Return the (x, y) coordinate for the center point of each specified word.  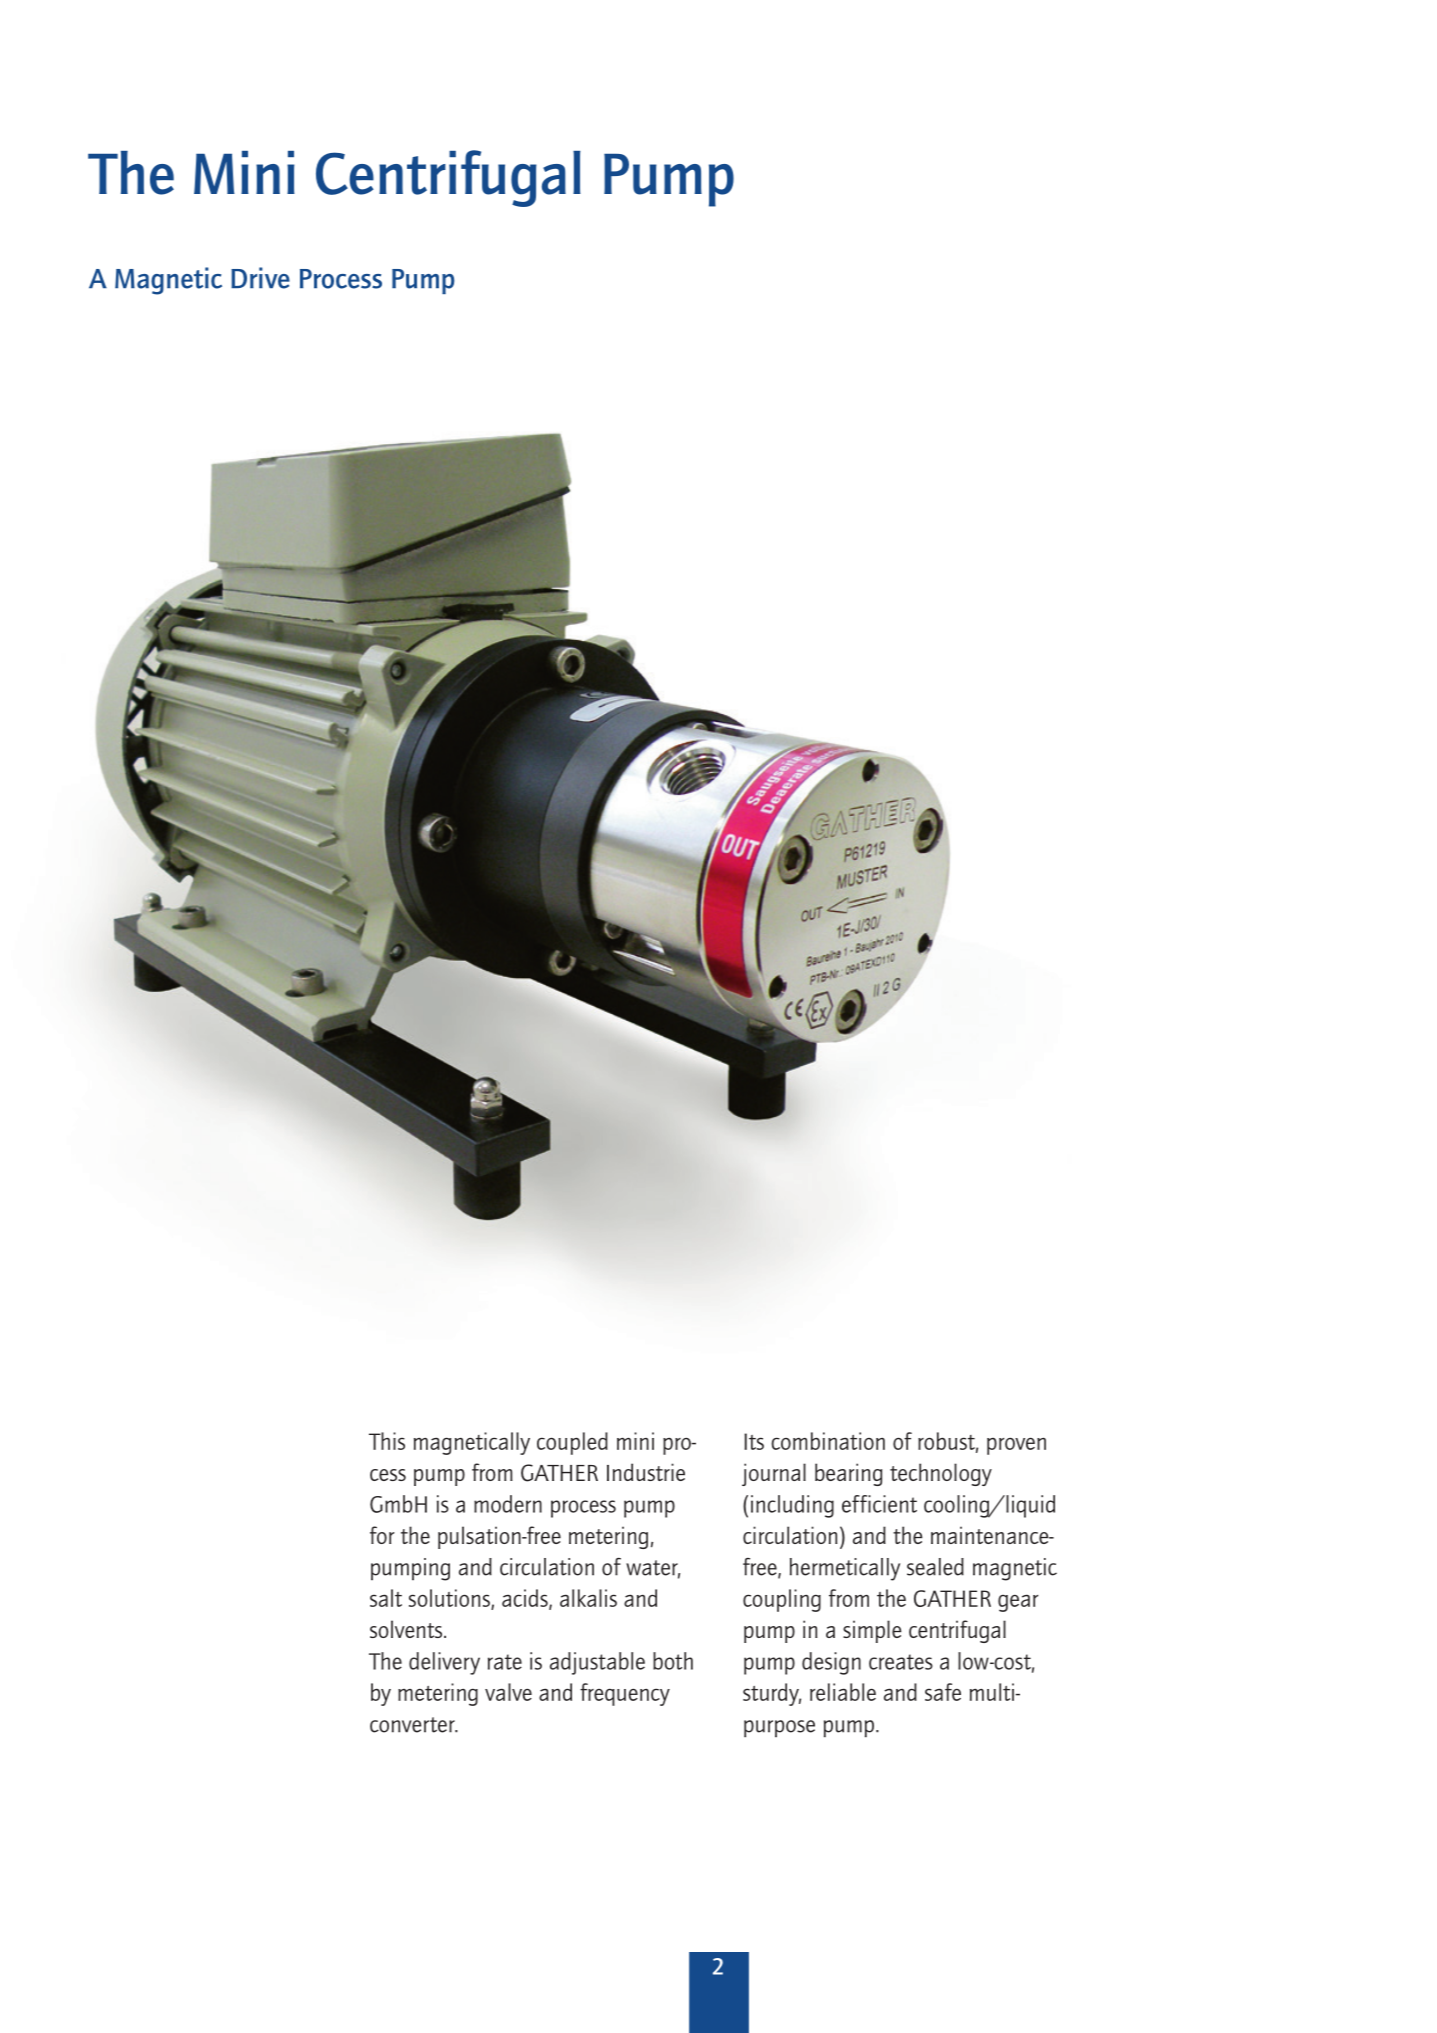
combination (828, 1441)
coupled (572, 1443)
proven (1016, 1446)
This (387, 1441)
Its (754, 1441)
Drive (260, 278)
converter (413, 1725)
